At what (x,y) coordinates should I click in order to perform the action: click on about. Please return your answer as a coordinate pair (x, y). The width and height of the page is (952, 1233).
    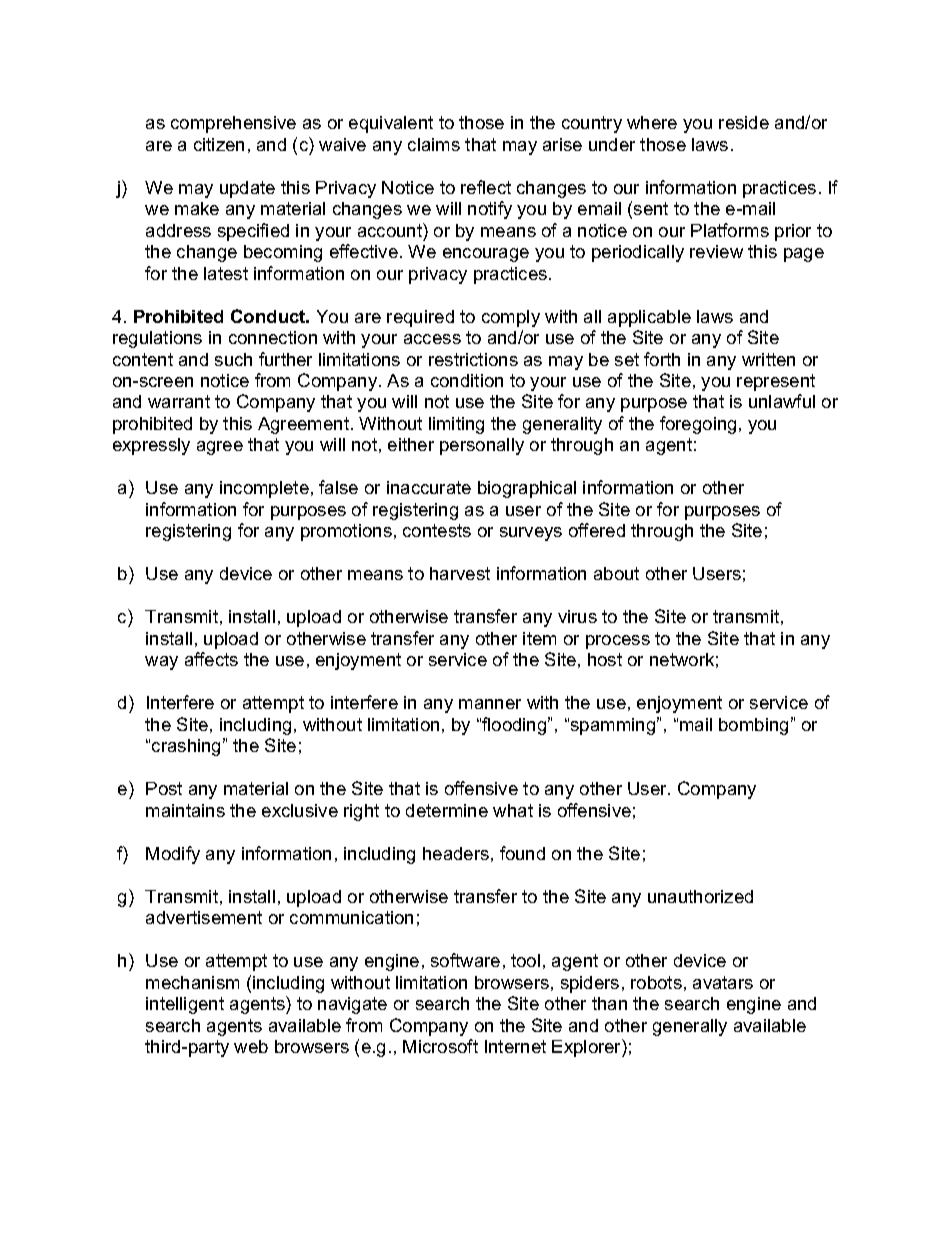
    Looking at the image, I should click on (616, 573).
